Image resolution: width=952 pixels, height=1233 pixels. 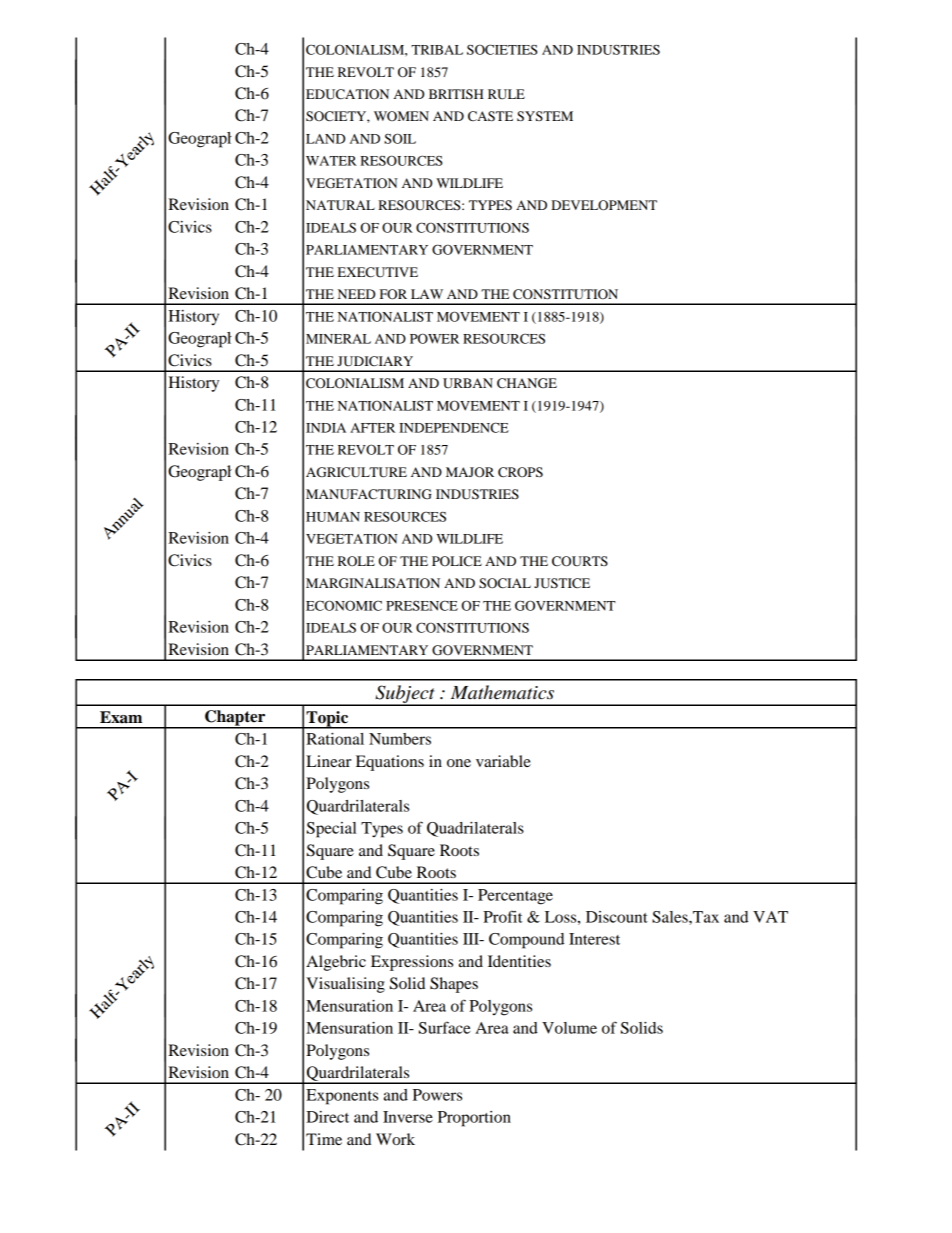 I want to click on SYSTEM, so click(x=545, y=116).
